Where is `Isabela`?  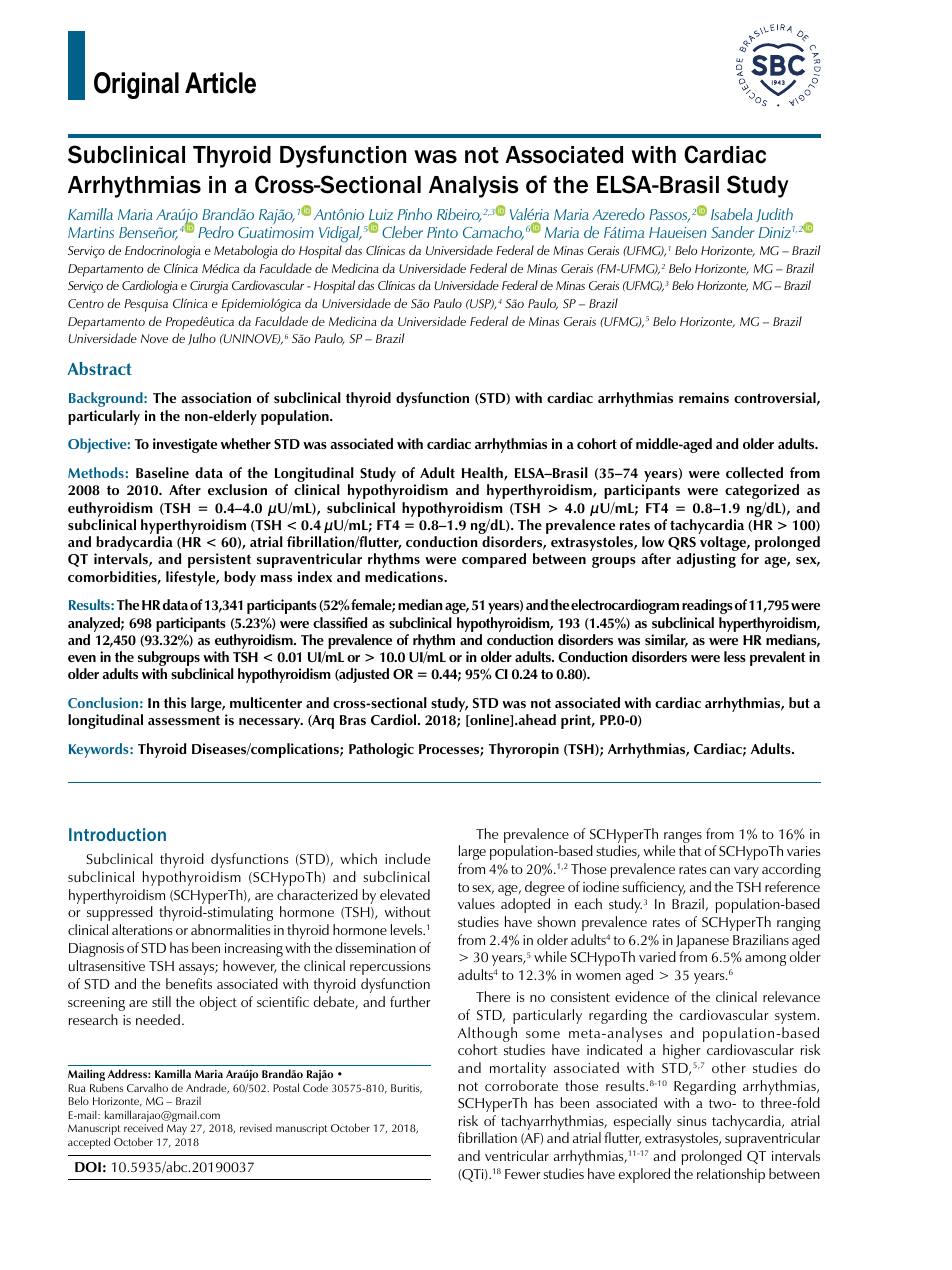 Isabela is located at coordinates (732, 214).
